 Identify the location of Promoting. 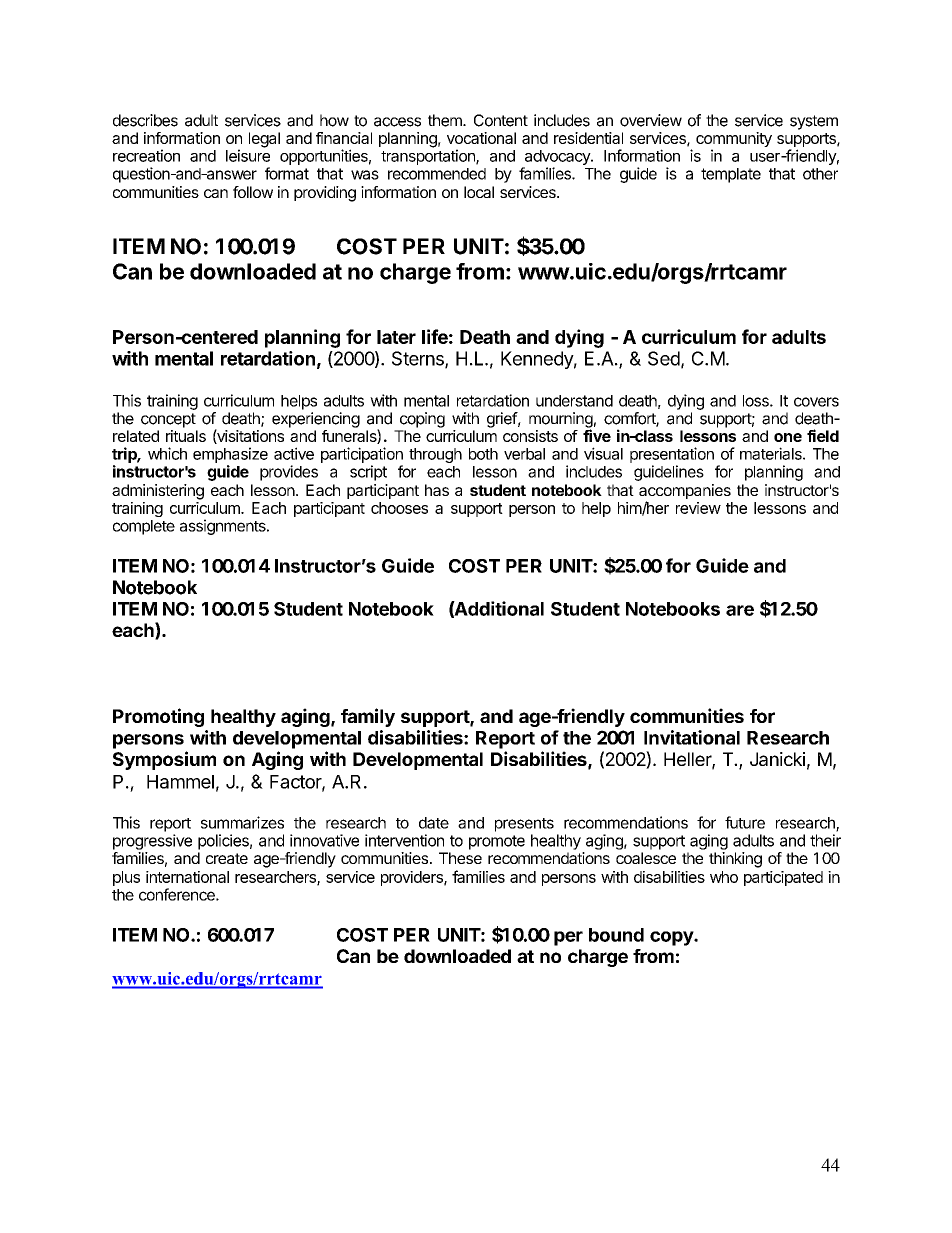
(158, 717).
